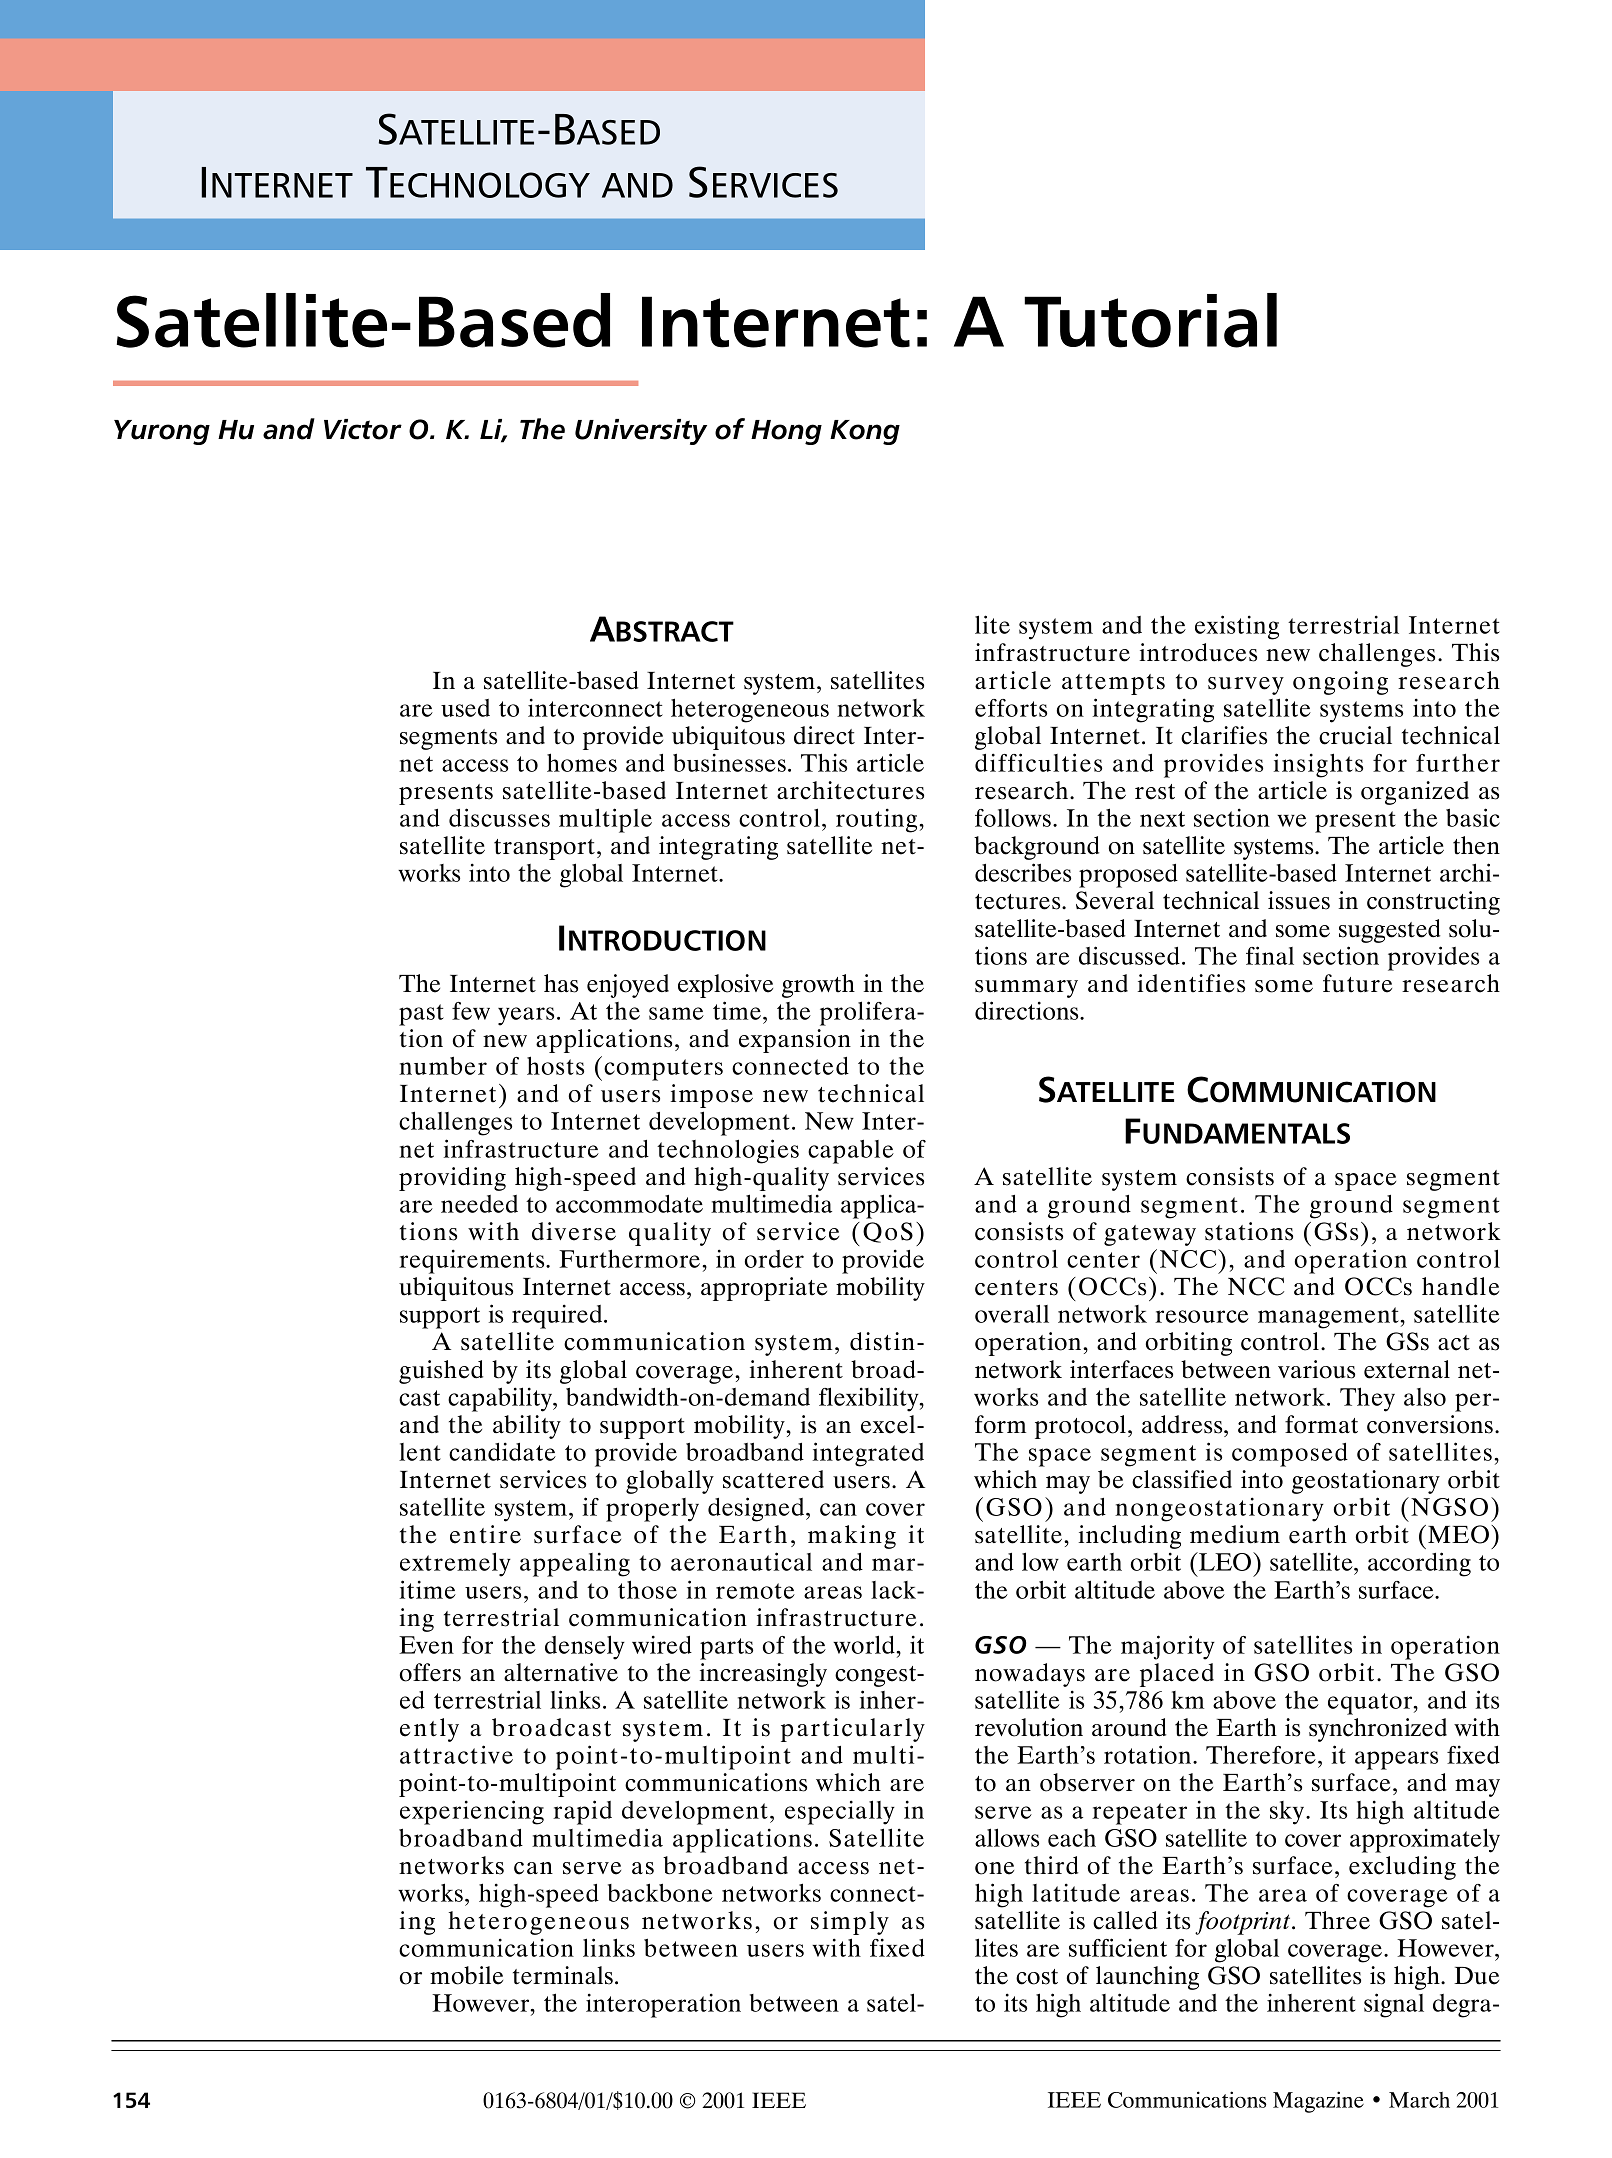 The height and width of the image is (2158, 1612). I want to click on capable, so click(851, 1151).
